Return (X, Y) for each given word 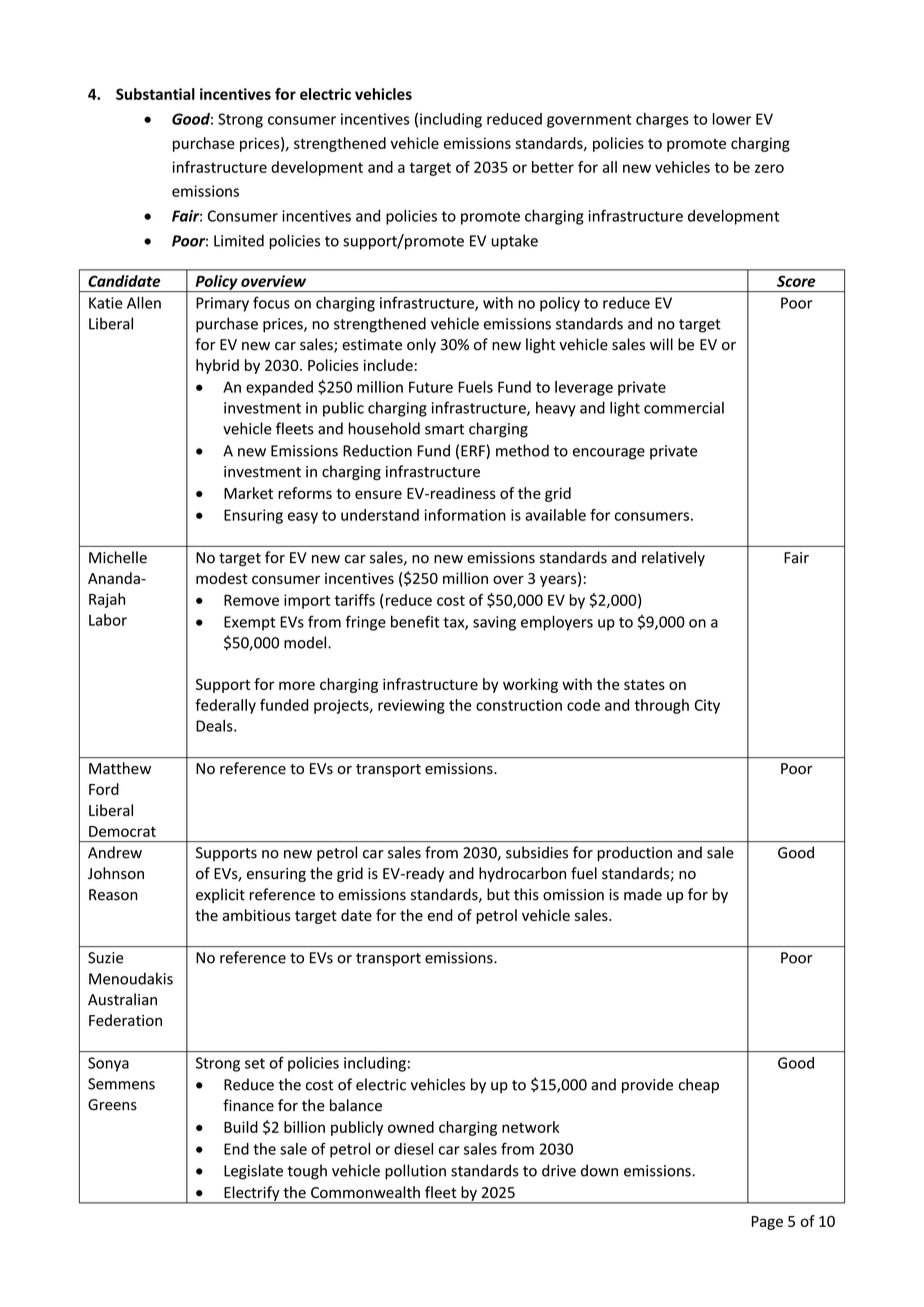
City (707, 706)
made (643, 894)
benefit (415, 621)
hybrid (217, 366)
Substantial (155, 94)
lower (732, 119)
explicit (220, 895)
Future (431, 387)
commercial (684, 408)
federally (225, 706)
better (553, 167)
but (498, 894)
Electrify (252, 1194)
